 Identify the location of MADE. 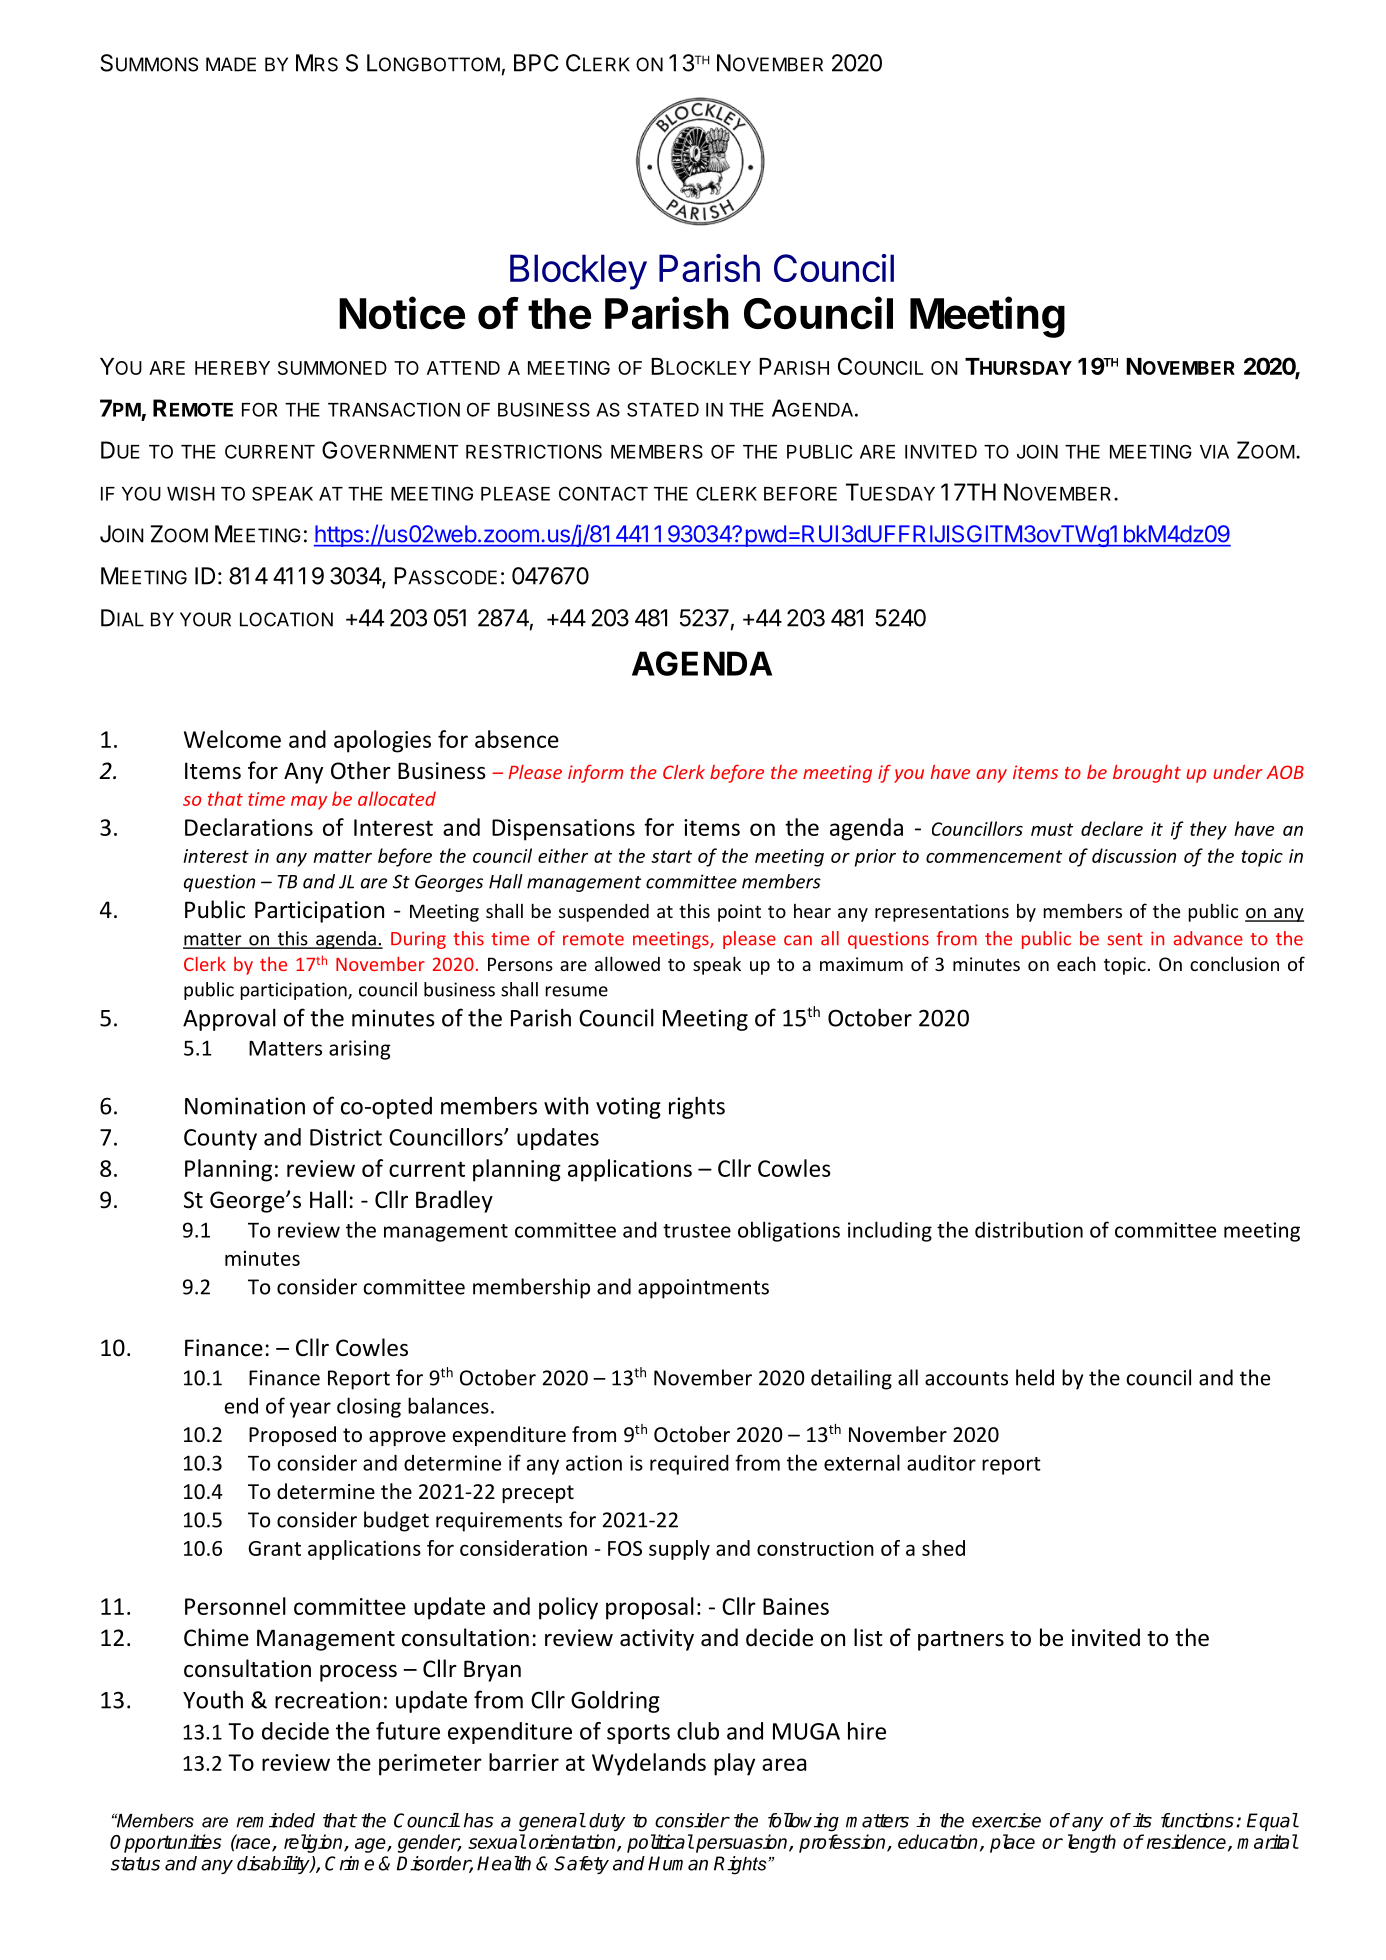
(231, 64).
